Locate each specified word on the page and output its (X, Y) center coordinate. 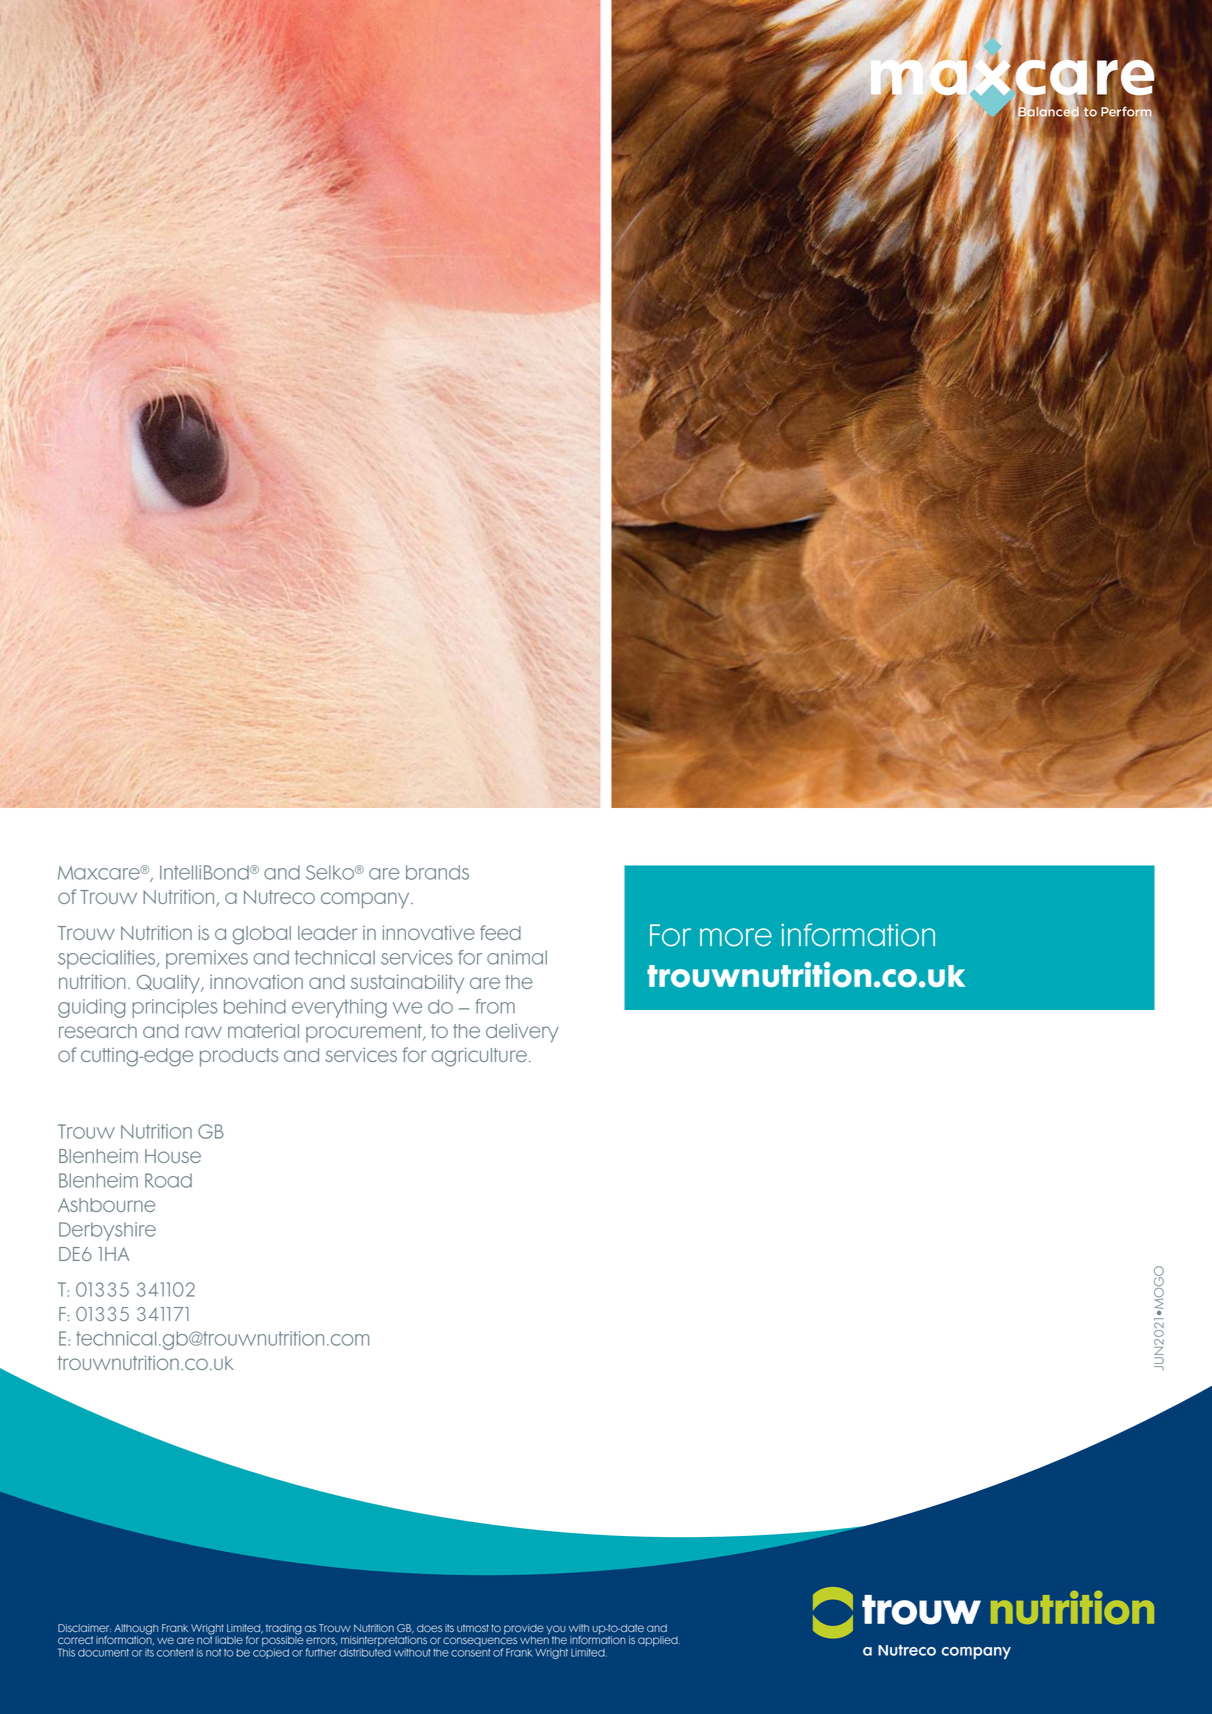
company (366, 900)
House (173, 1156)
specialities (108, 959)
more (736, 937)
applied (659, 1641)
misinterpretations (384, 1642)
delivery (522, 1033)
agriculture (479, 1057)
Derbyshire (107, 1231)
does (429, 1628)
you (556, 1631)
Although (136, 1630)
